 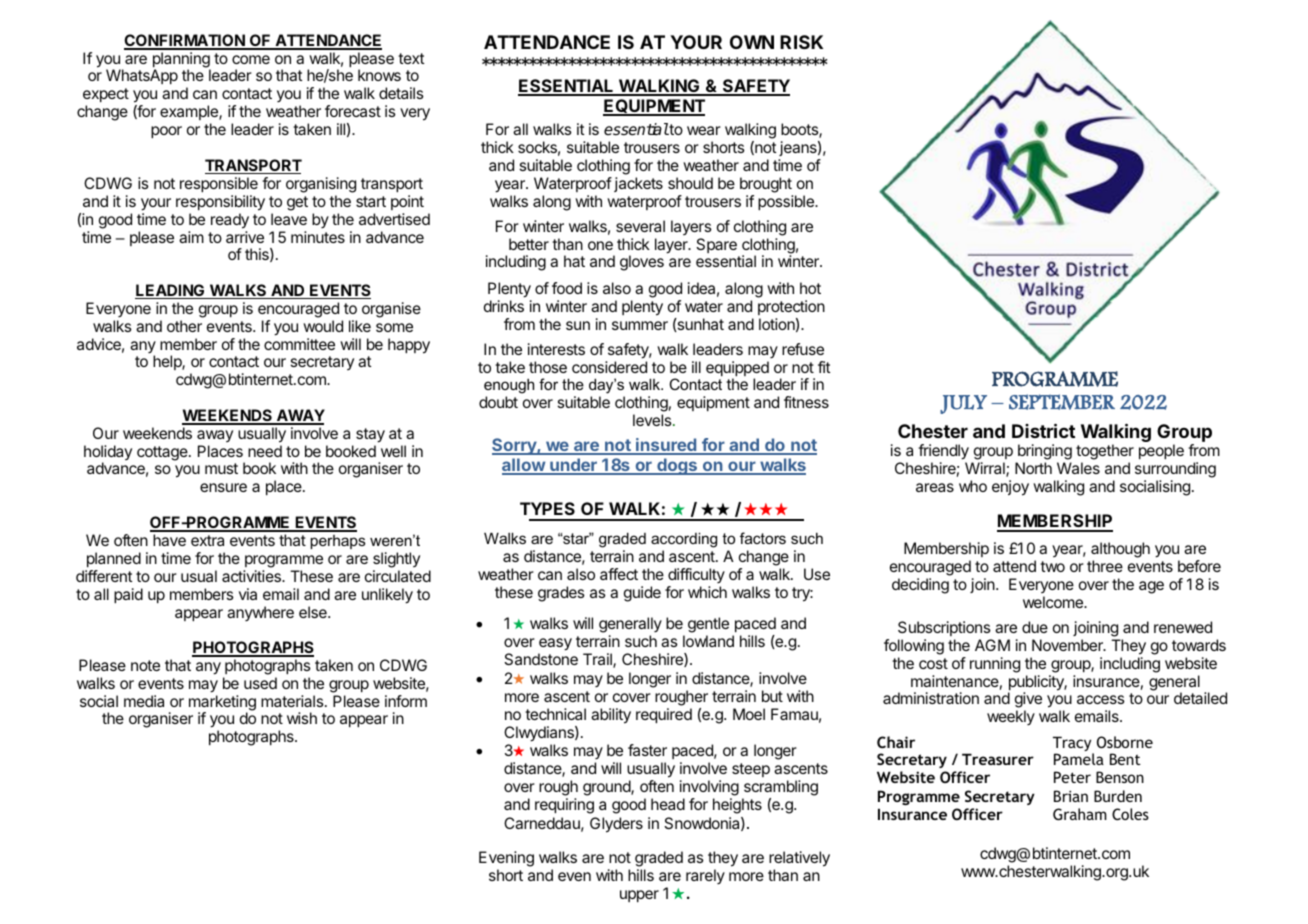 What do you see at coordinates (221, 468) in the page?
I see `must` at bounding box center [221, 468].
